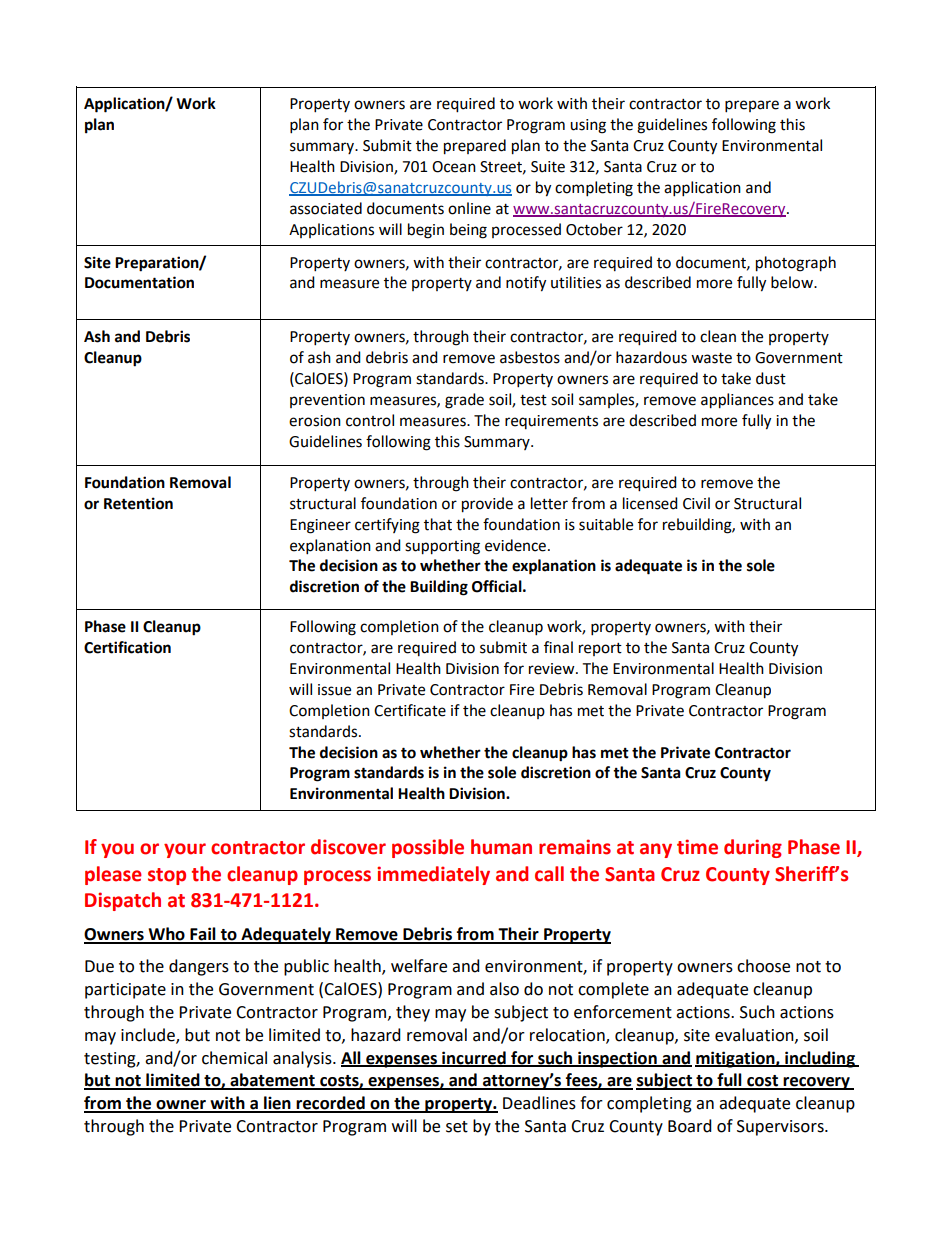 This screenshot has width=952, height=1233. I want to click on chemical, so click(234, 1058).
